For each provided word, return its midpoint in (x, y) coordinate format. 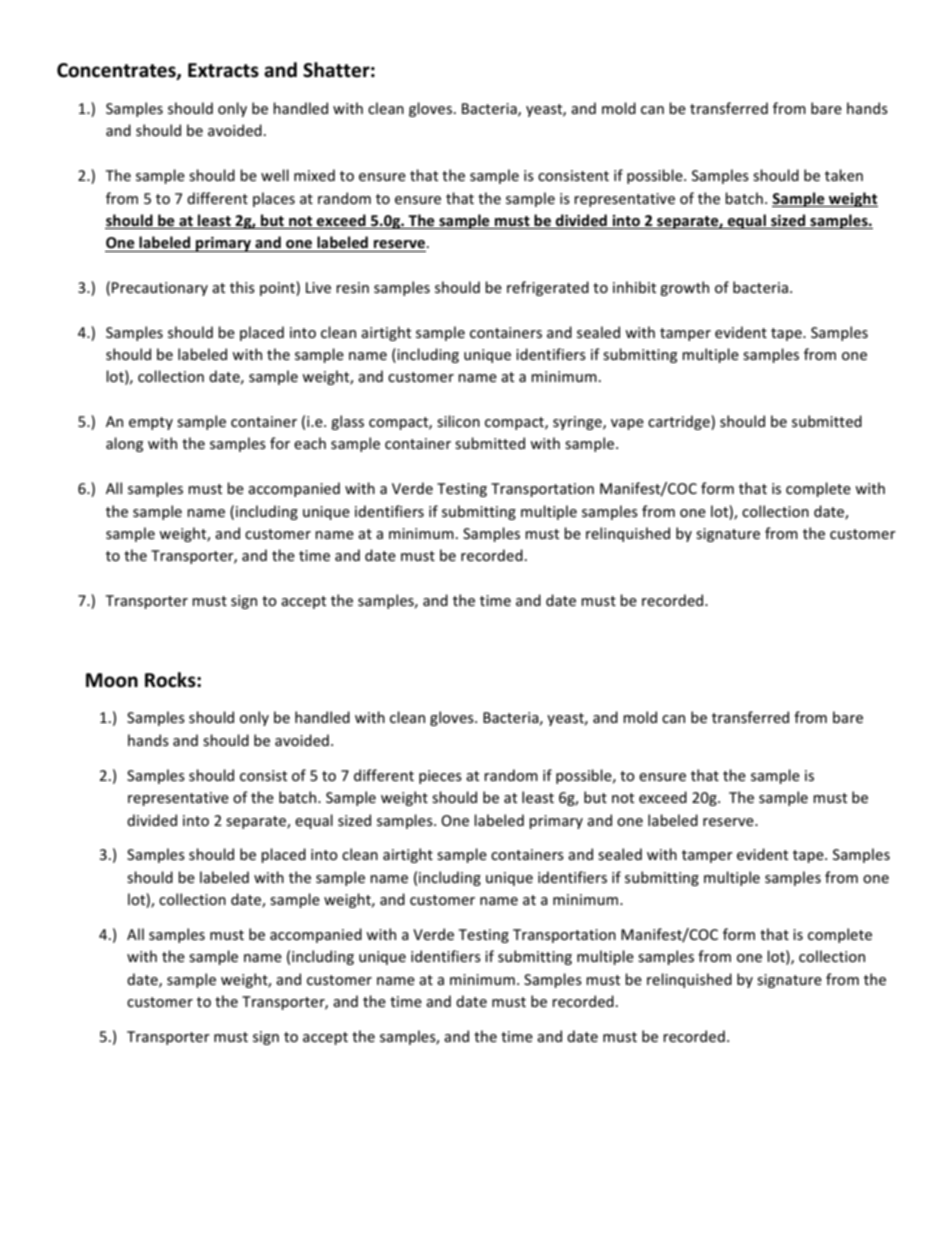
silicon (458, 421)
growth (684, 288)
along (124, 444)
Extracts (223, 70)
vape (627, 424)
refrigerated (548, 288)
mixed (314, 175)
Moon (112, 680)
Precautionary (160, 289)
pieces (440, 777)
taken (844, 175)
